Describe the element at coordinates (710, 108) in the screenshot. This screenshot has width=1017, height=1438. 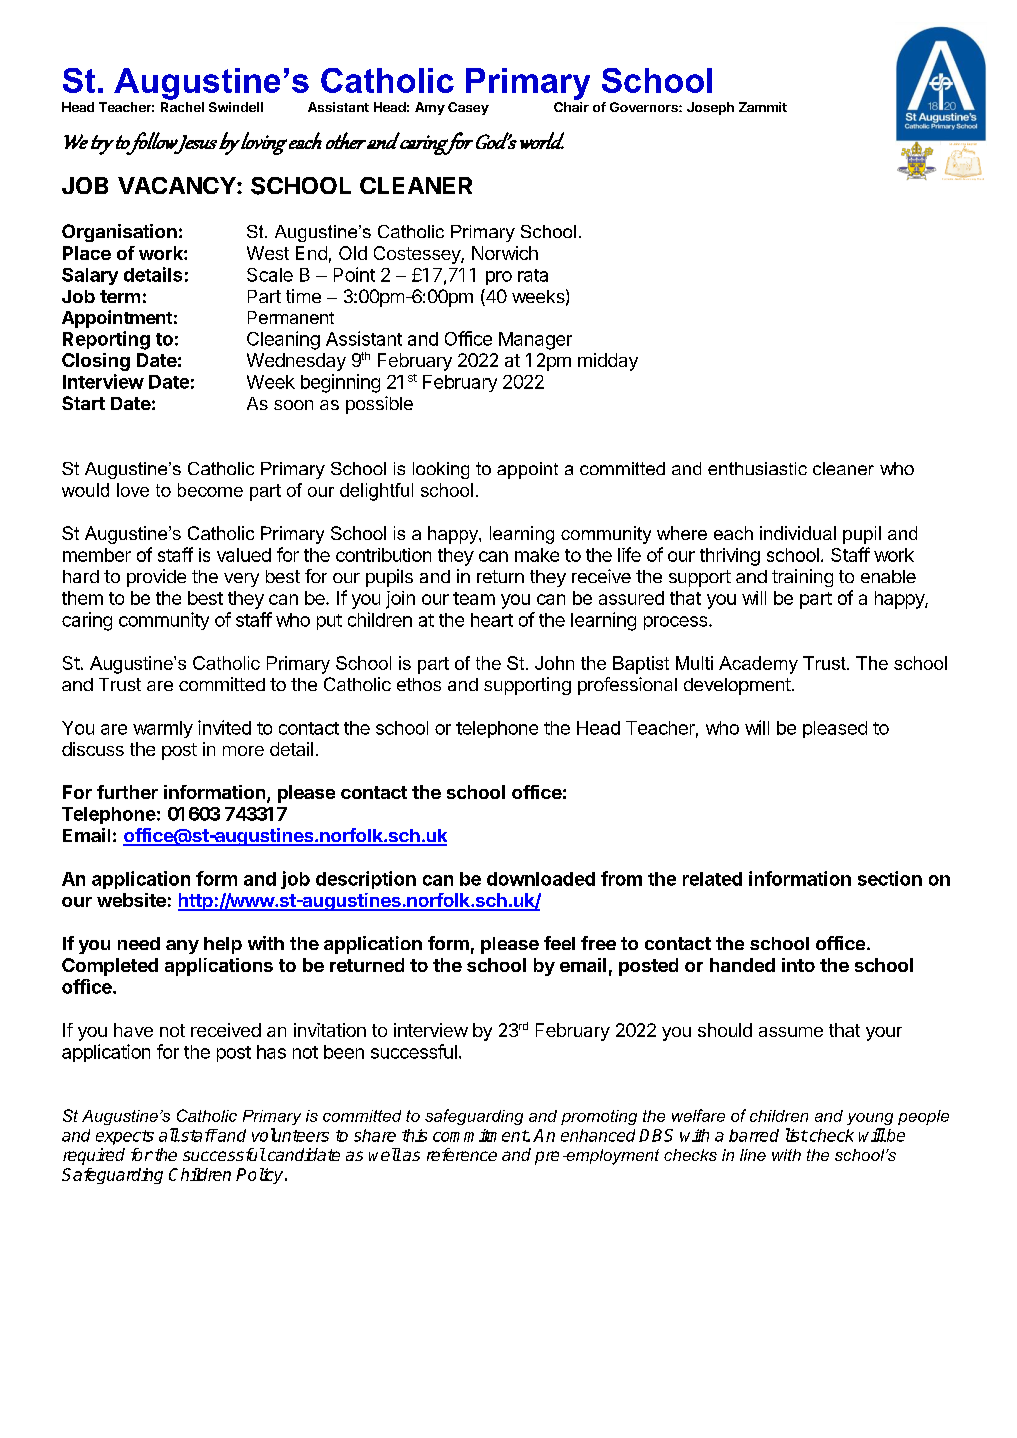
I see `Joseph` at that location.
